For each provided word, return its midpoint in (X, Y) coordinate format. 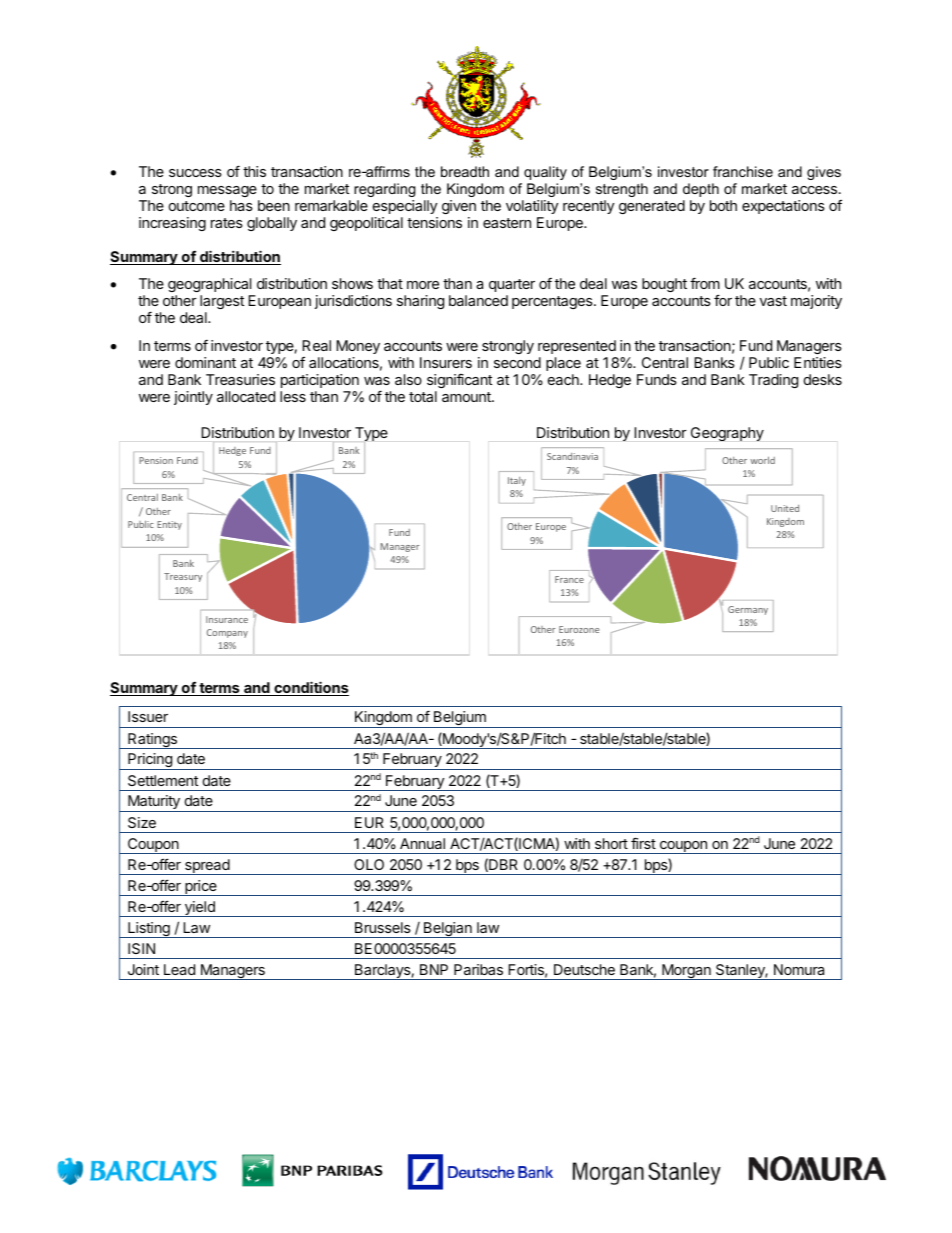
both (723, 205)
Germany (748, 610)
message (227, 191)
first (643, 843)
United (785, 508)
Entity (169, 525)
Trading (773, 381)
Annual (422, 843)
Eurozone (579, 629)
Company (227, 633)
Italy (517, 481)
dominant (205, 362)
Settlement (163, 780)
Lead (179, 969)
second (517, 362)
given (459, 207)
